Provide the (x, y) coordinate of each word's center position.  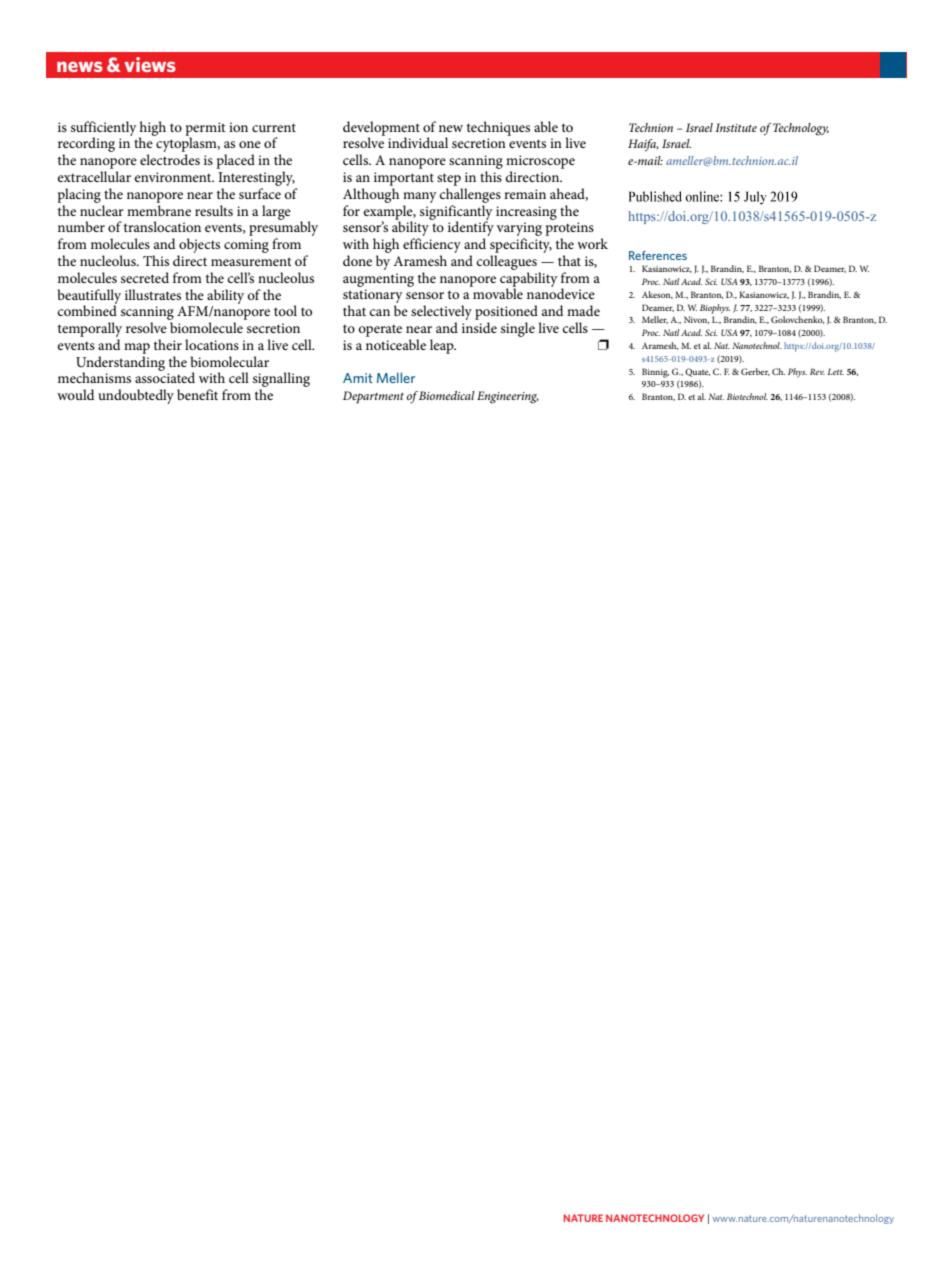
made (583, 310)
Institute (736, 127)
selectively (441, 314)
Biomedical (447, 395)
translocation (162, 226)
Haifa (643, 145)
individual (418, 142)
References (658, 255)
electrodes (170, 159)
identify (471, 229)
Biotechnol (747, 396)
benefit (197, 394)
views (150, 64)
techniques (498, 128)
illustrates (153, 294)
